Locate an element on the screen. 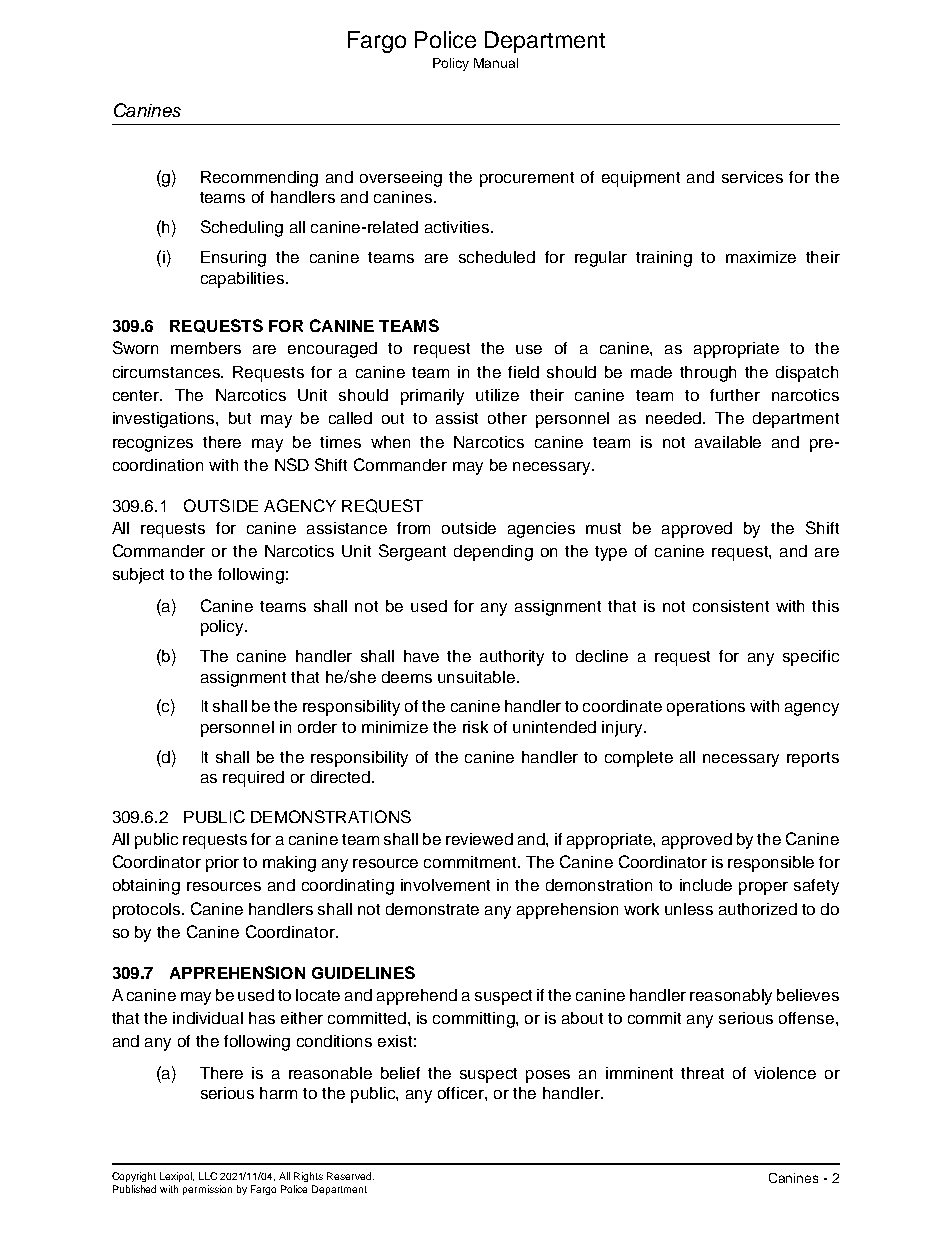 The image size is (952, 1233). Manual is located at coordinates (496, 63).
